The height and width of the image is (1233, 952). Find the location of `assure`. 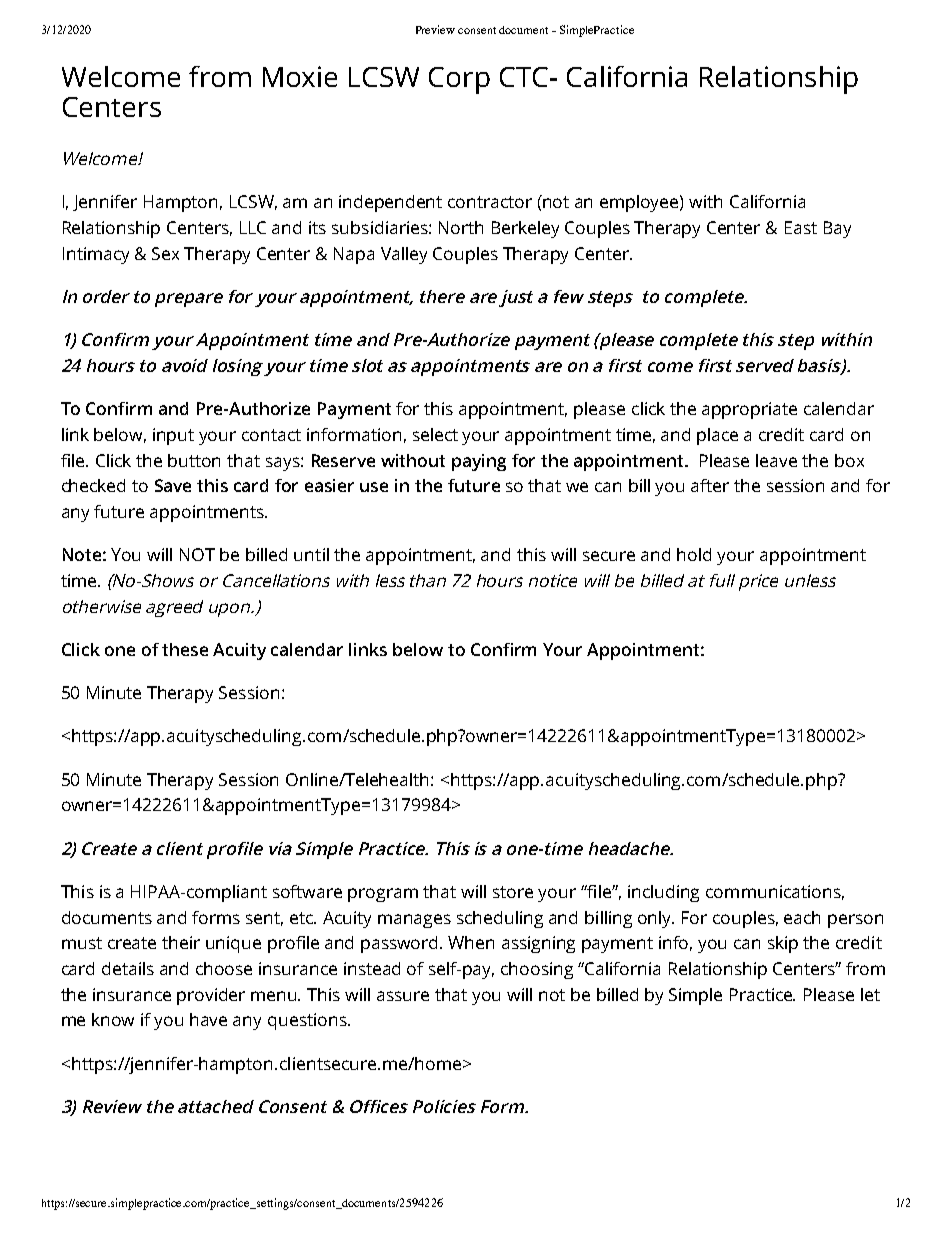

assure is located at coordinates (403, 996).
